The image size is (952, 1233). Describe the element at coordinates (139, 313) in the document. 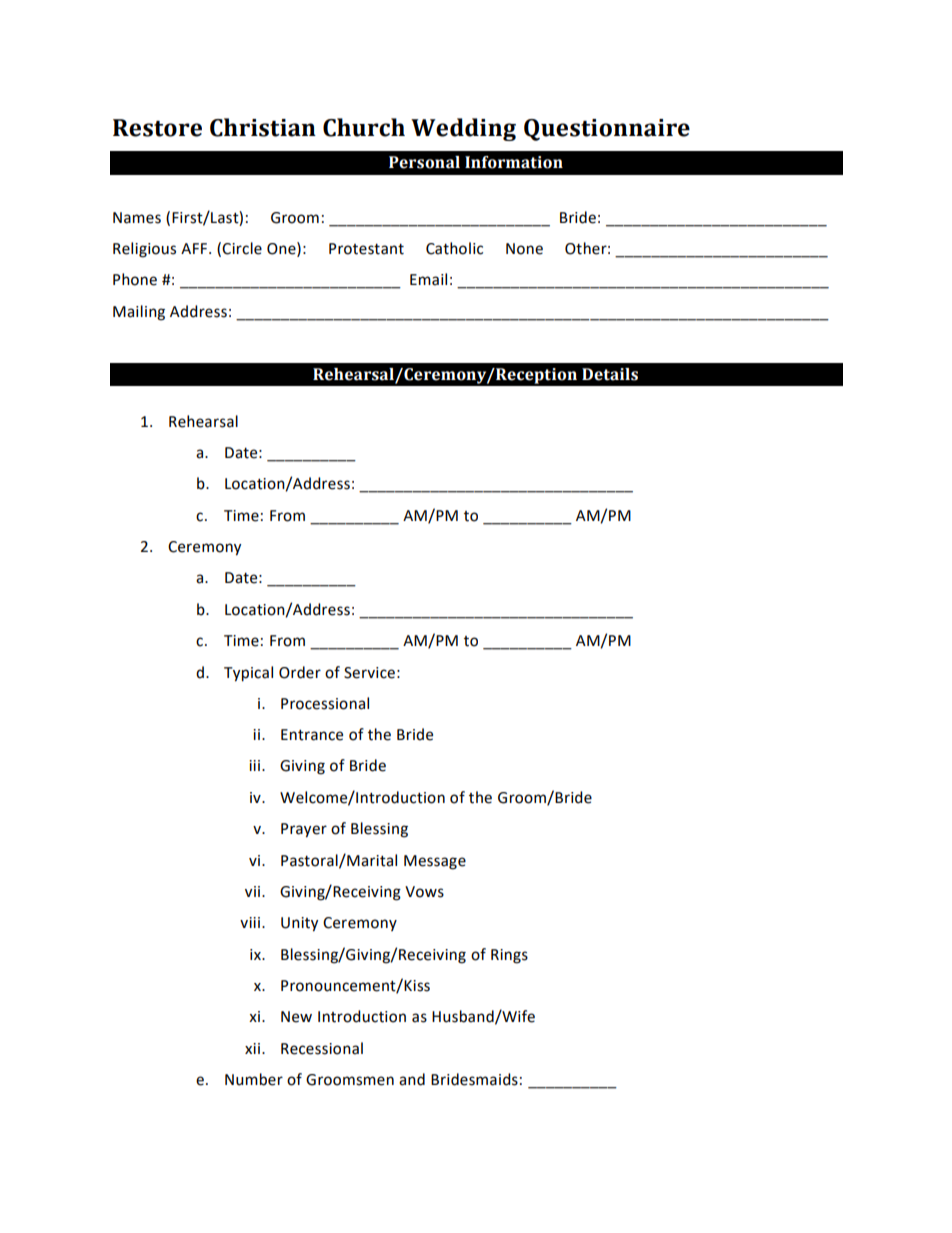

I see `Mailing` at that location.
